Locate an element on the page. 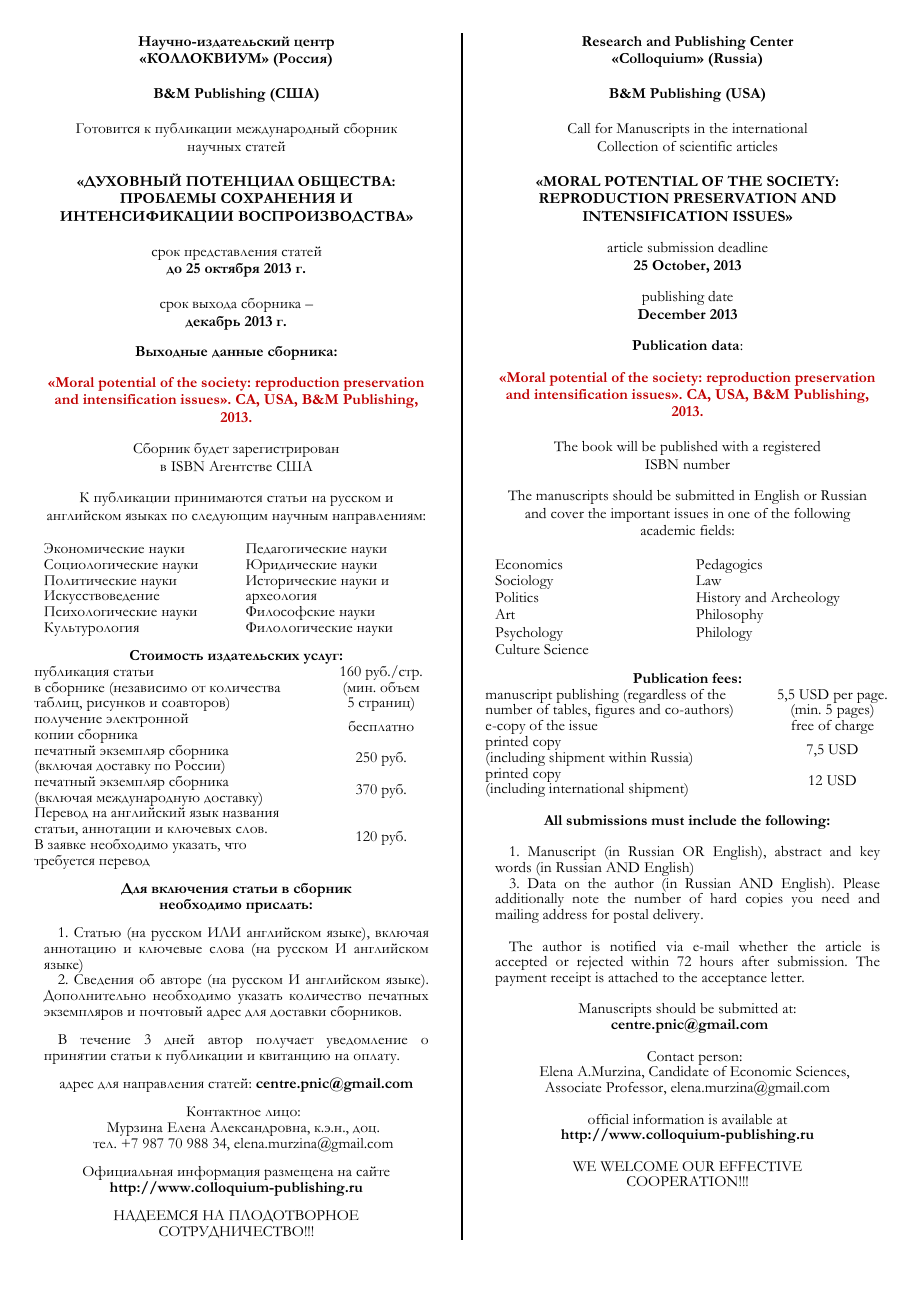 The image size is (924, 1308). EFFECTIVE is located at coordinates (760, 1166).
